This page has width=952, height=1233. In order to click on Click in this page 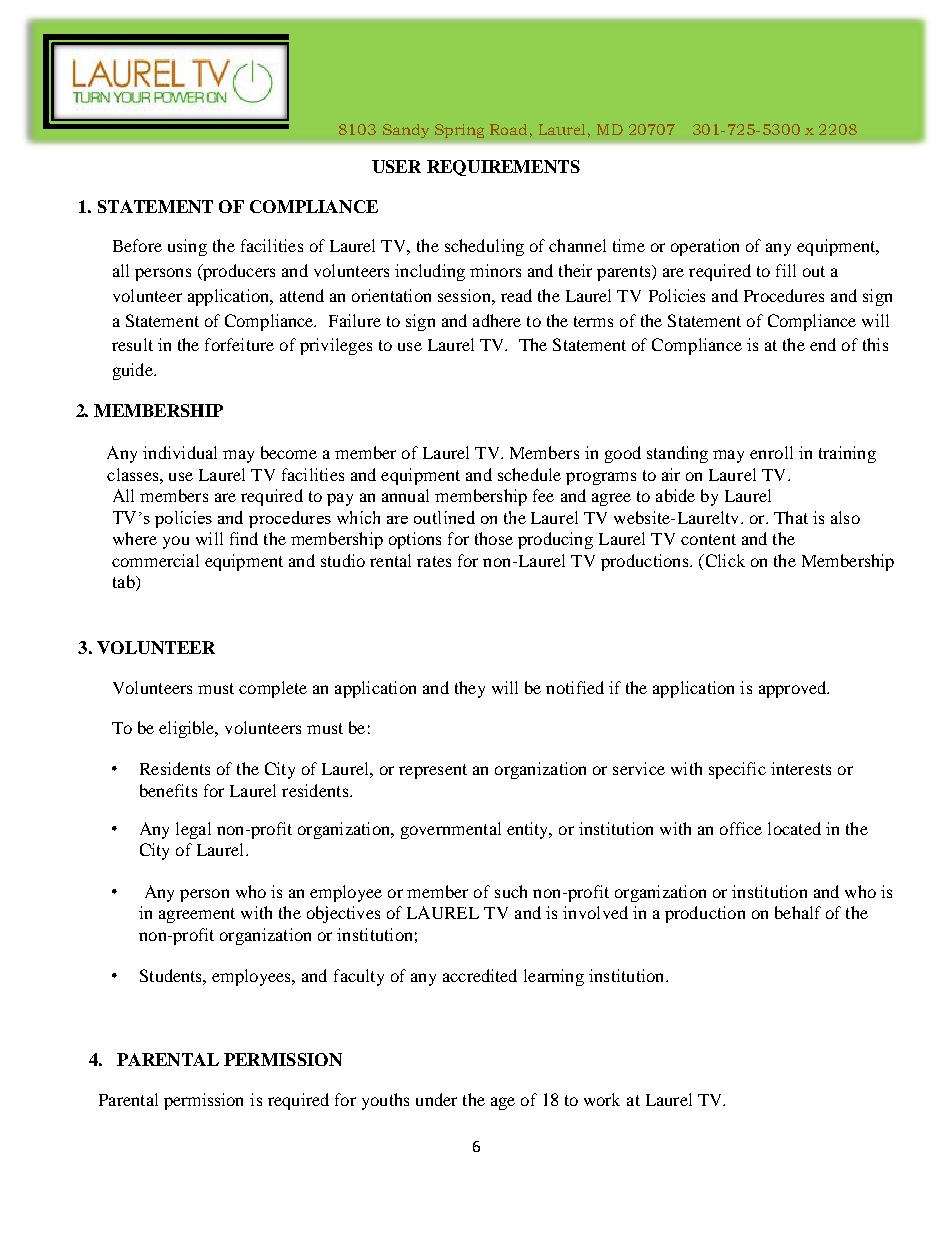, I will do `click(724, 560)`.
